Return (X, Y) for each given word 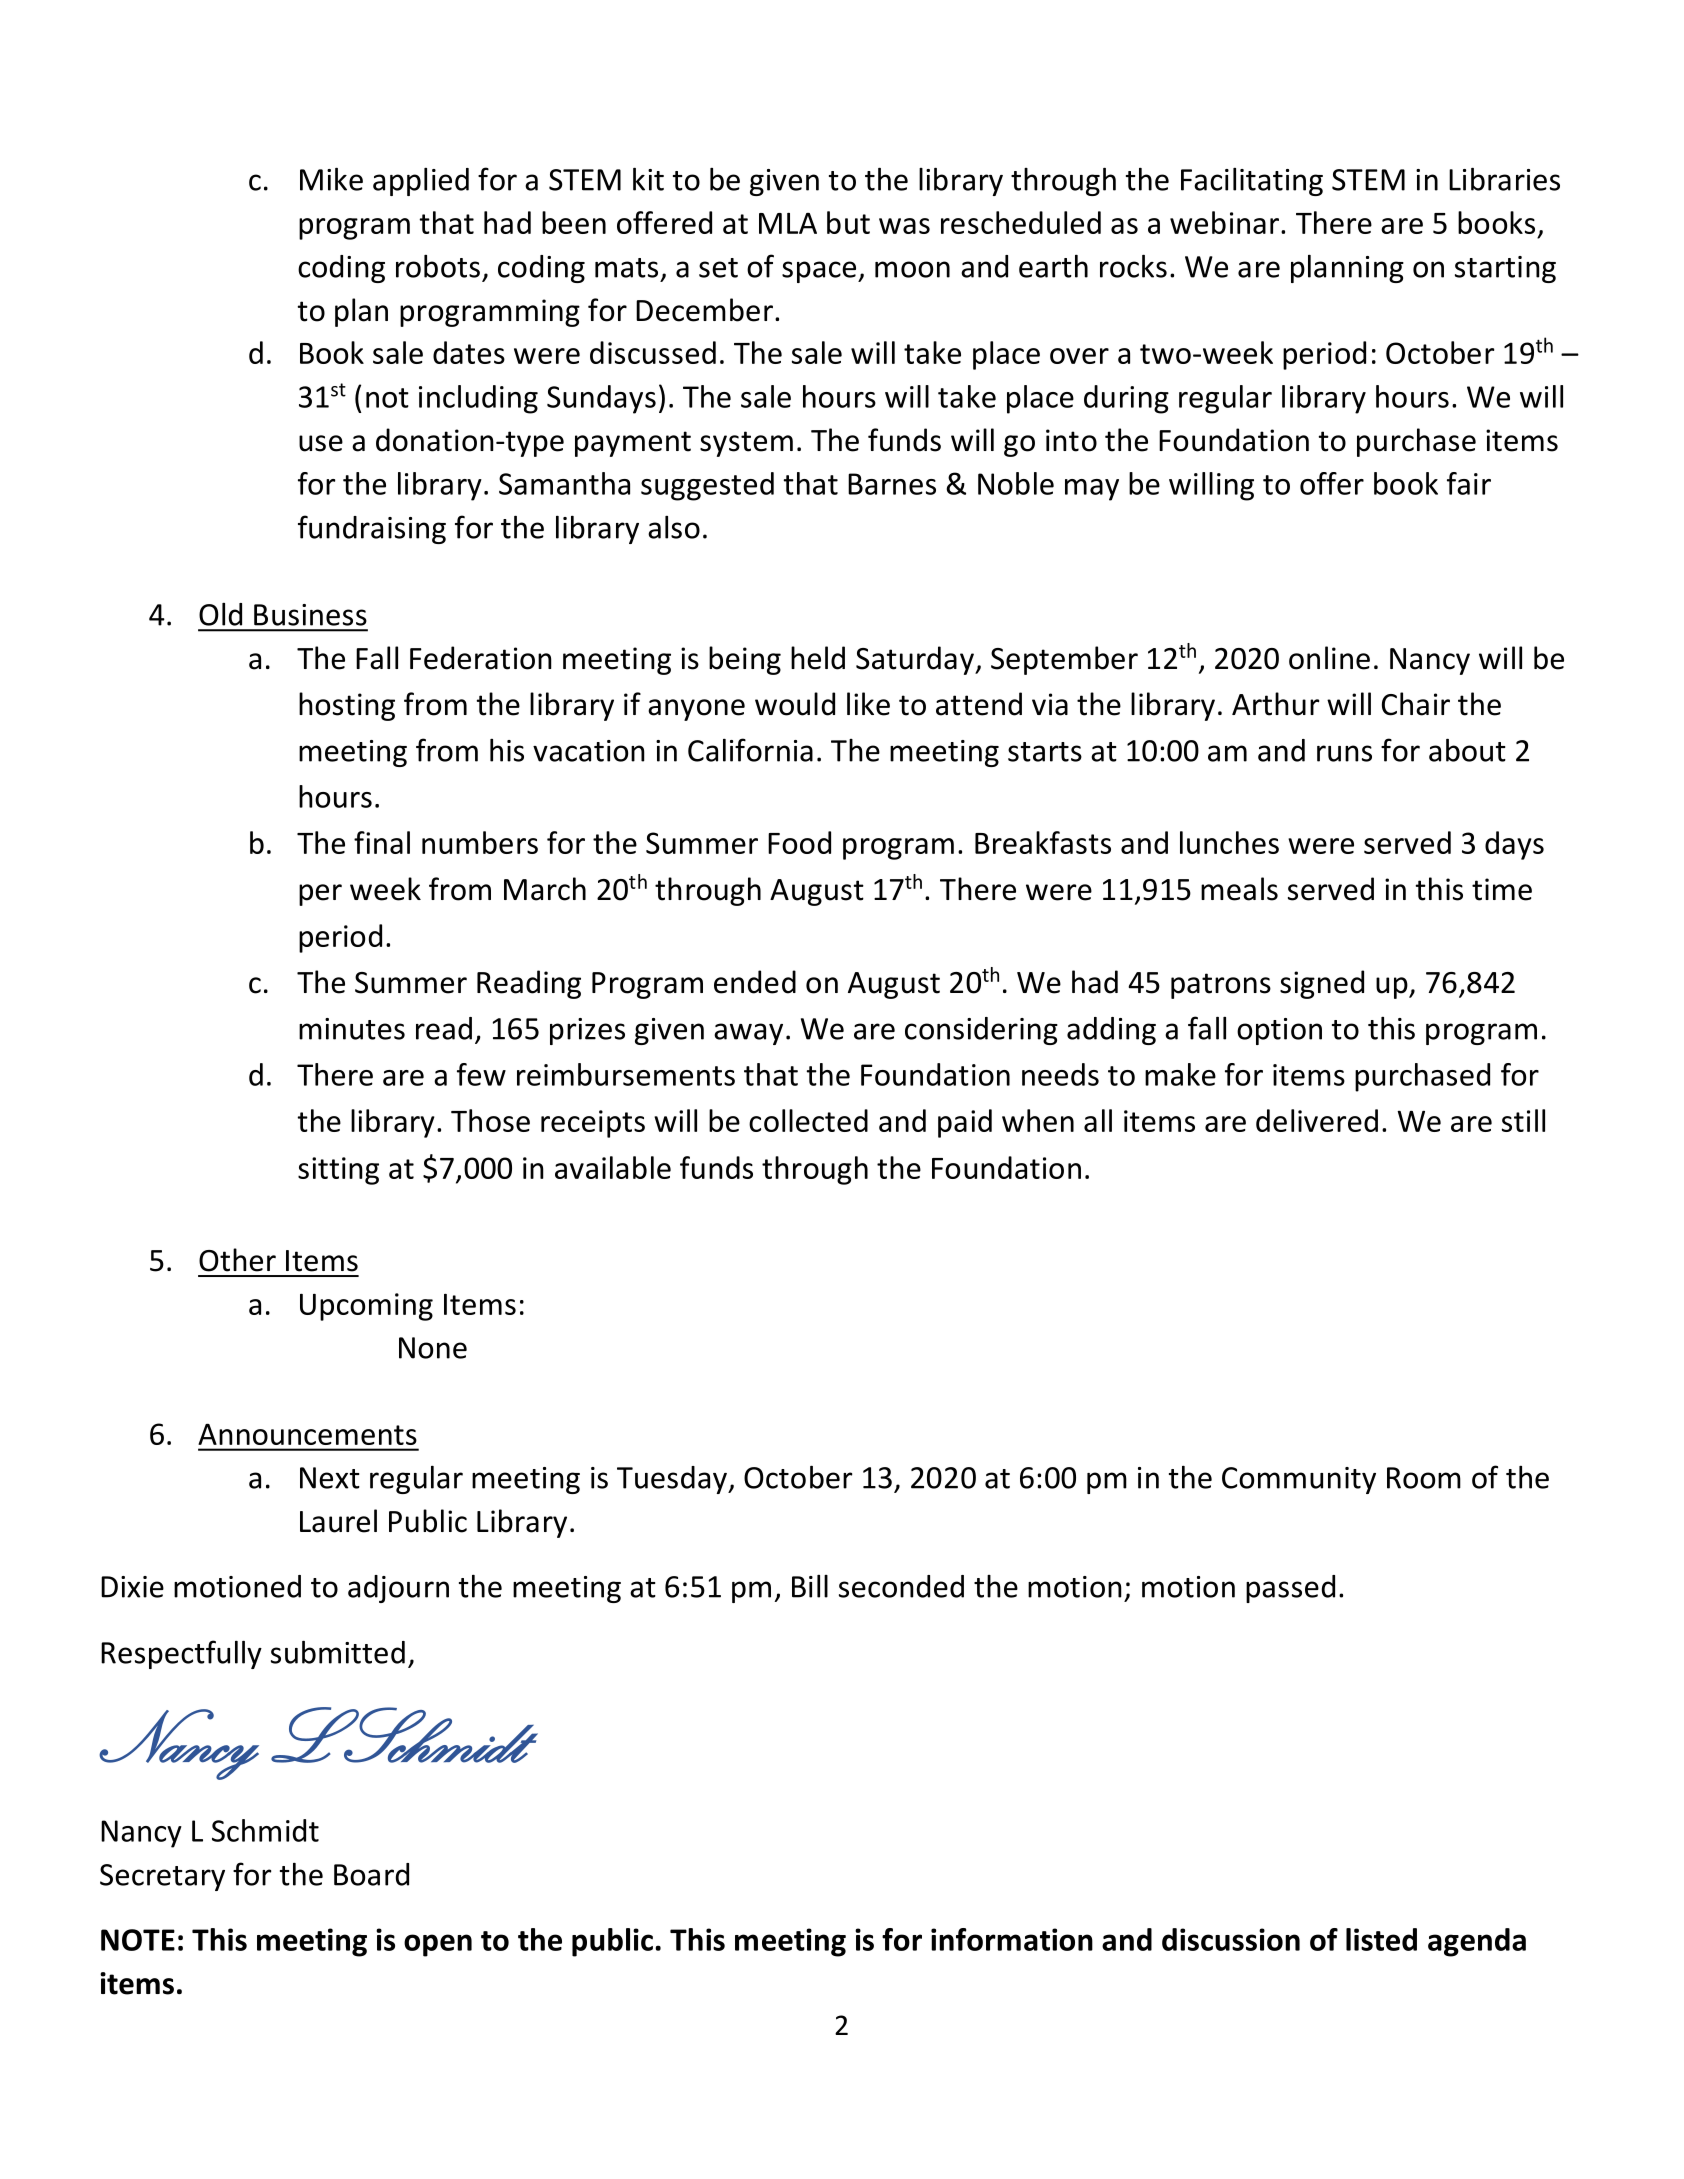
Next (330, 1478)
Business (310, 615)
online (1329, 658)
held (818, 658)
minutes (352, 1029)
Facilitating (1252, 182)
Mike (331, 179)
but (848, 222)
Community (1299, 1480)
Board (371, 1874)
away (748, 1034)
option (1279, 1031)
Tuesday (673, 1480)
